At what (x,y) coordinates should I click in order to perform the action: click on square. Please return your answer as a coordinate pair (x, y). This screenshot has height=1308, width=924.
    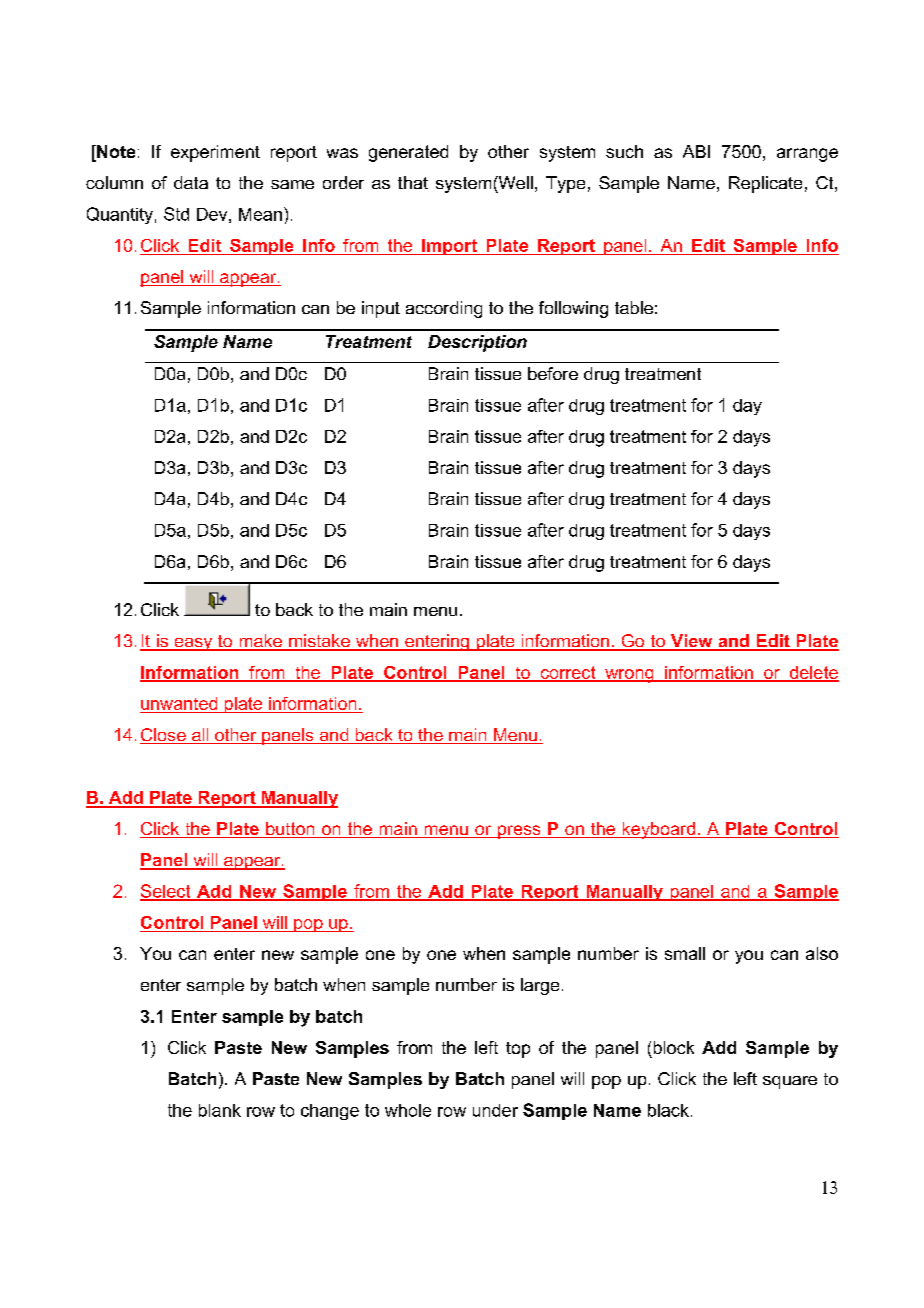
    Looking at the image, I should click on (790, 1082).
